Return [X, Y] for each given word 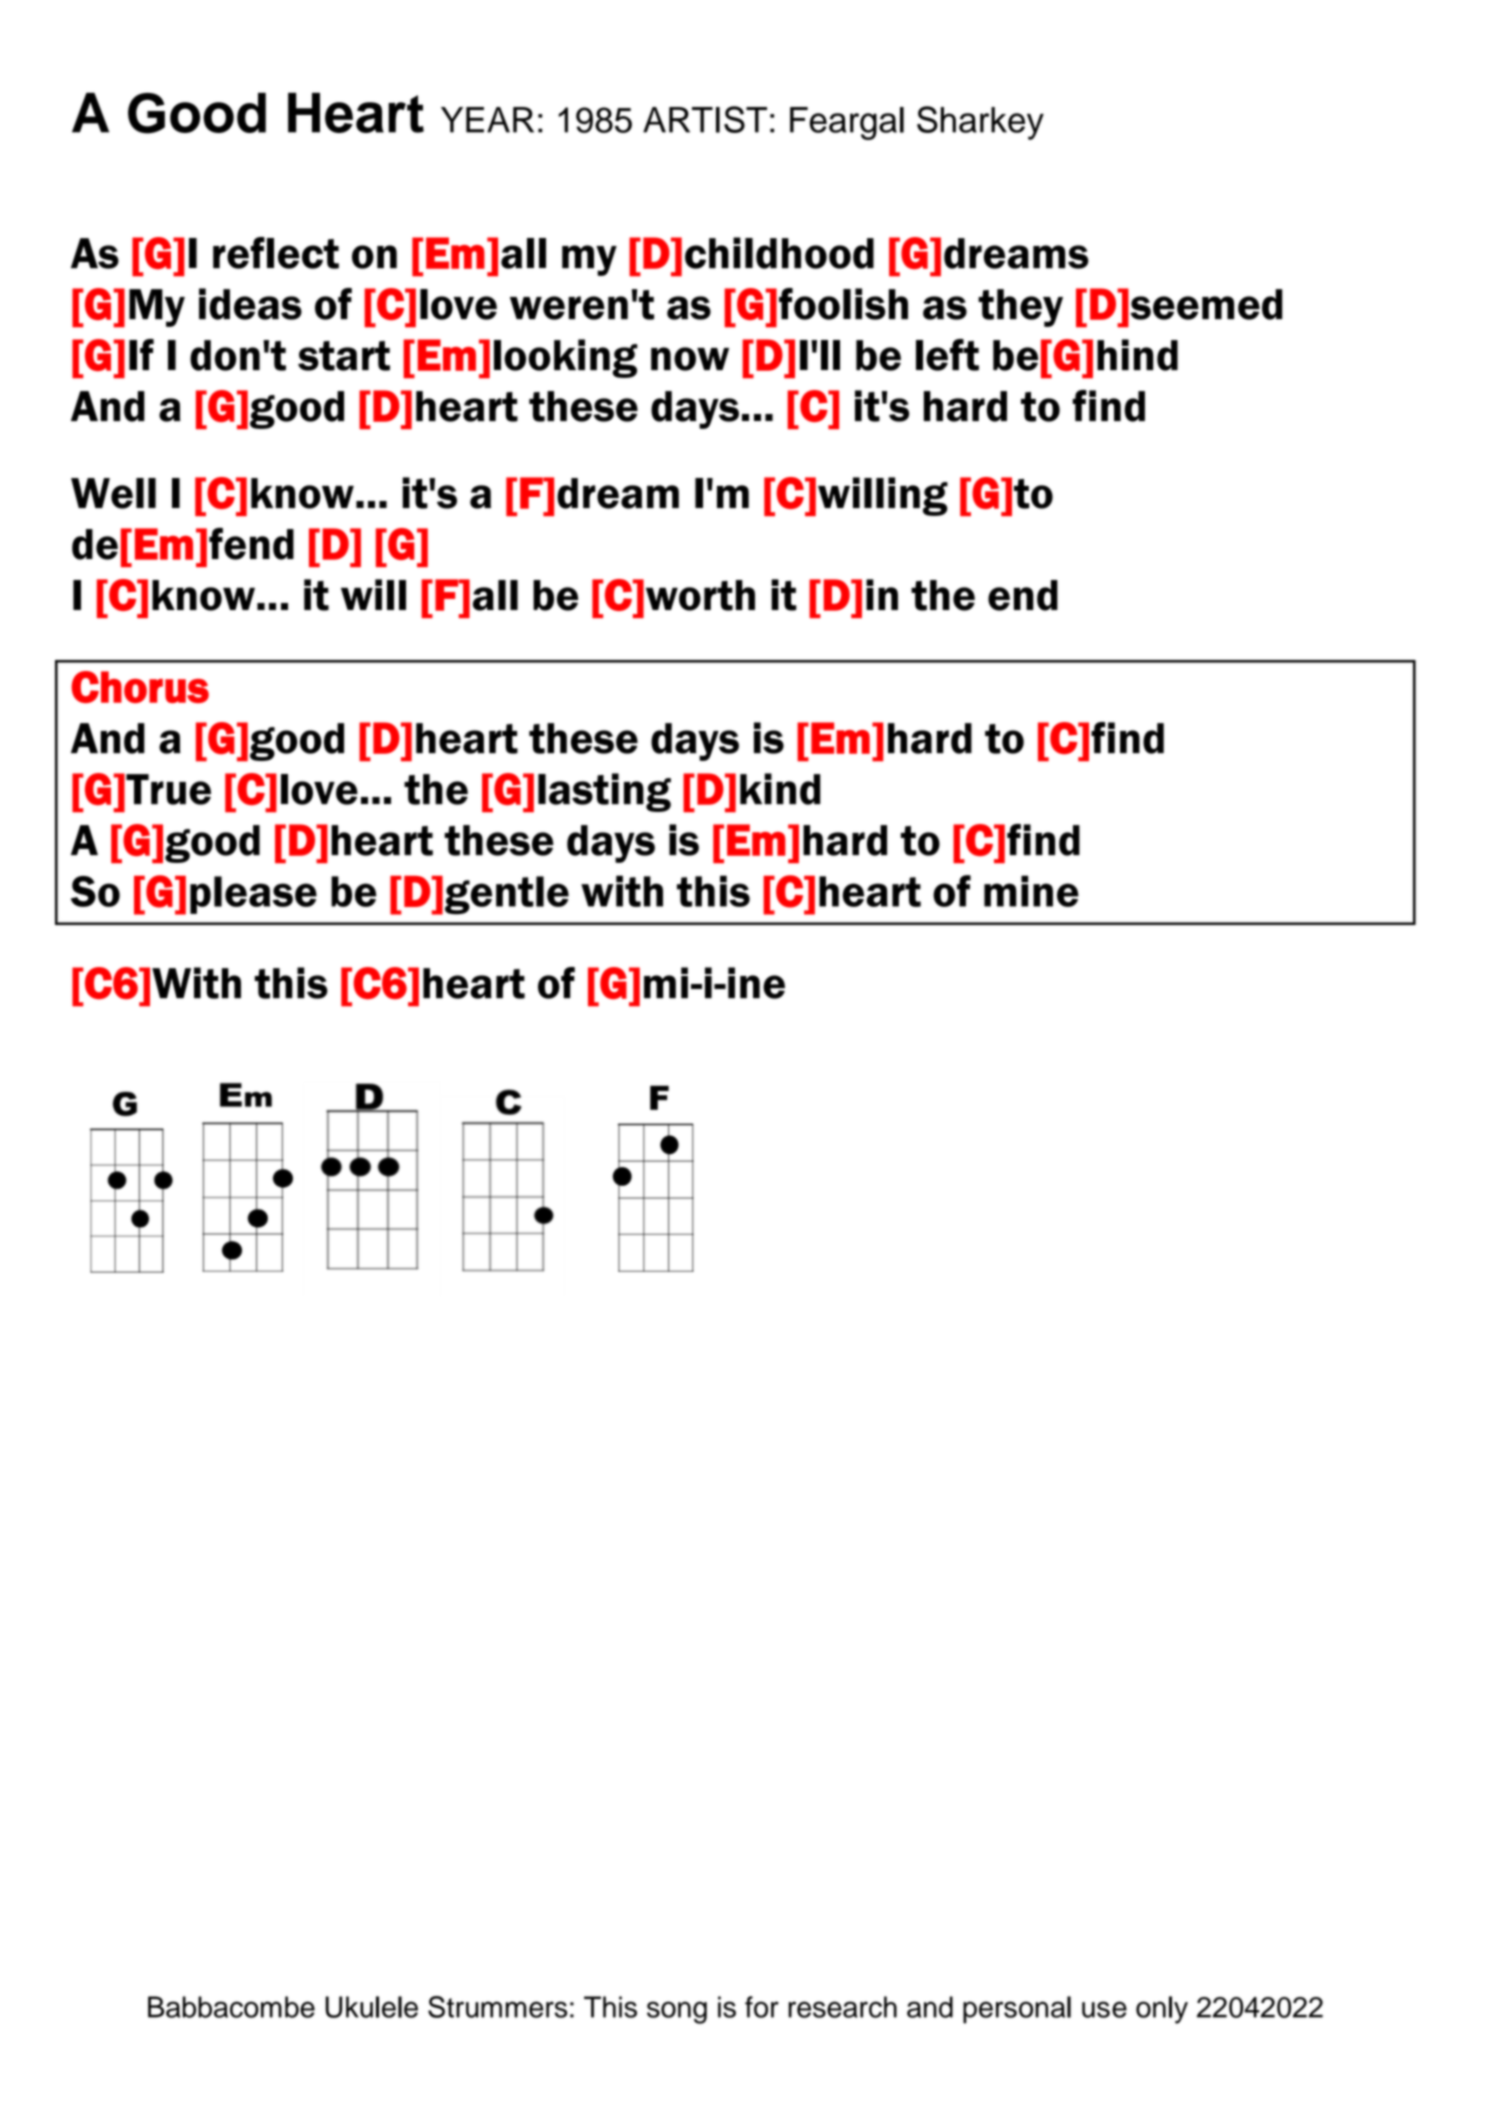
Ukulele [371, 2007]
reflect [276, 253]
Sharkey [980, 123]
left [947, 355]
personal [1017, 2010]
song [677, 2012]
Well [113, 493]
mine [1031, 891]
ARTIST [705, 119]
